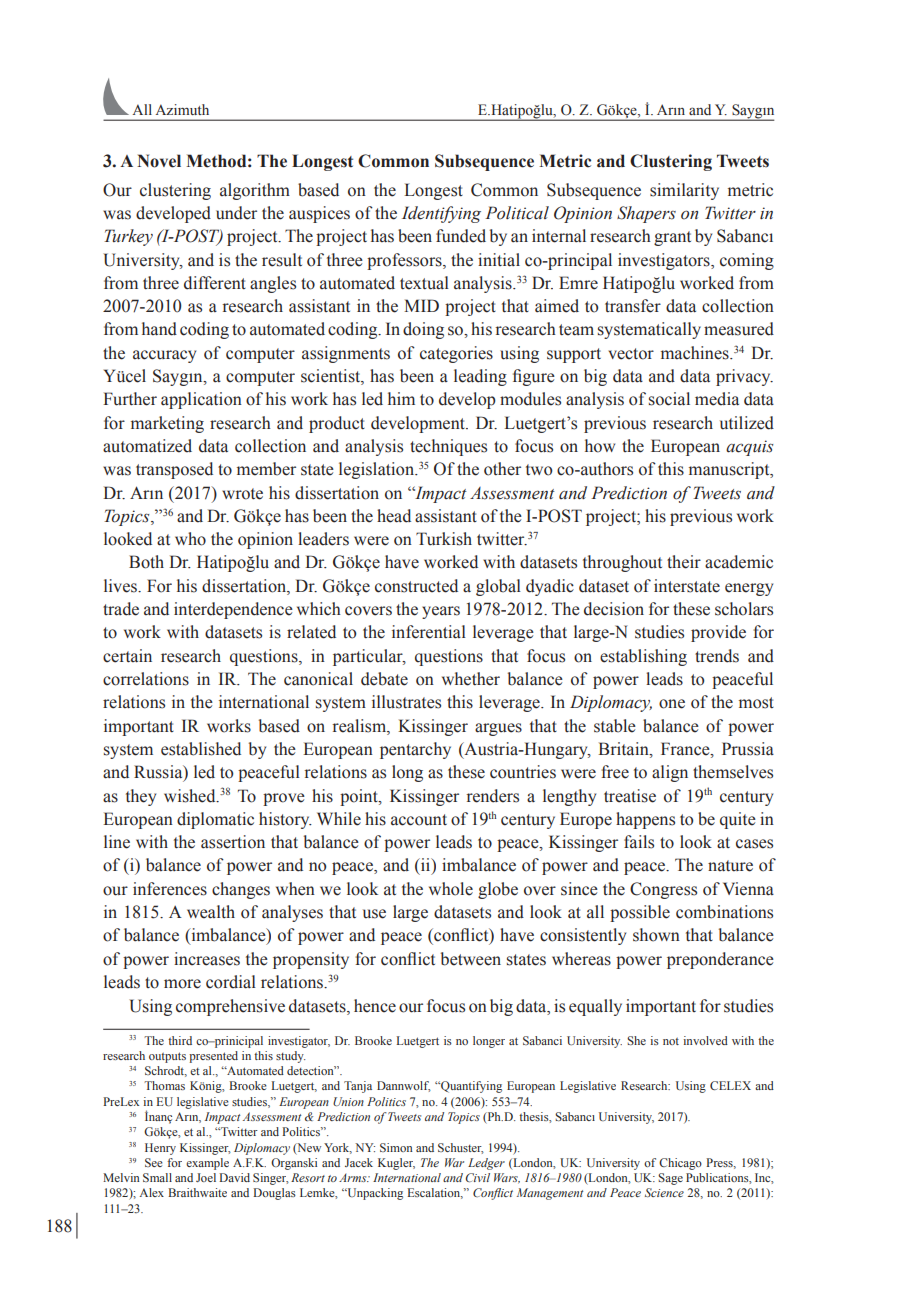 The width and height of the screenshot is (903, 1316). Describe the element at coordinates (182, 109) in the screenshot. I see `Azimuth` at that location.
